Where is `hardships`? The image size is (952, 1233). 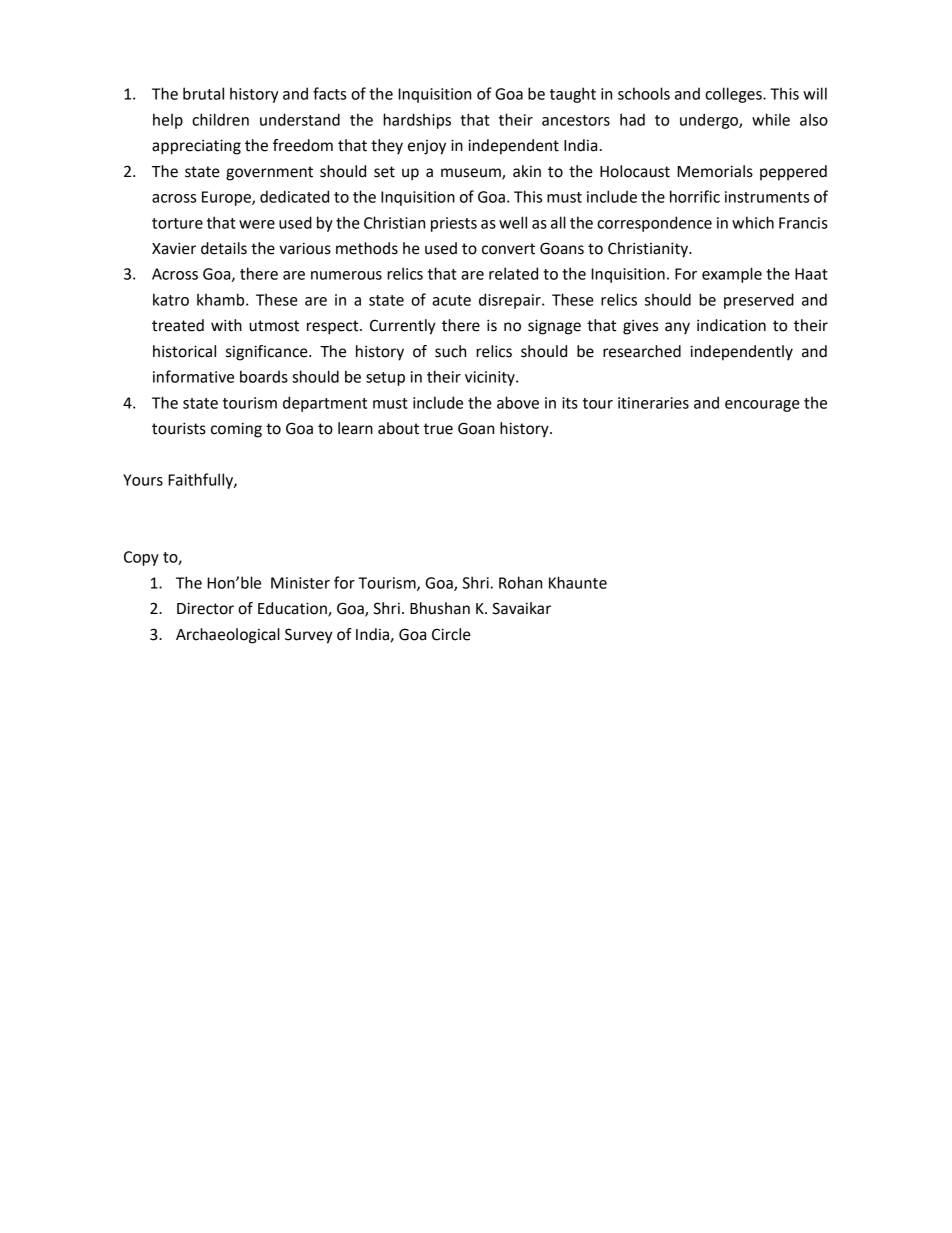
hardships is located at coordinates (417, 121).
